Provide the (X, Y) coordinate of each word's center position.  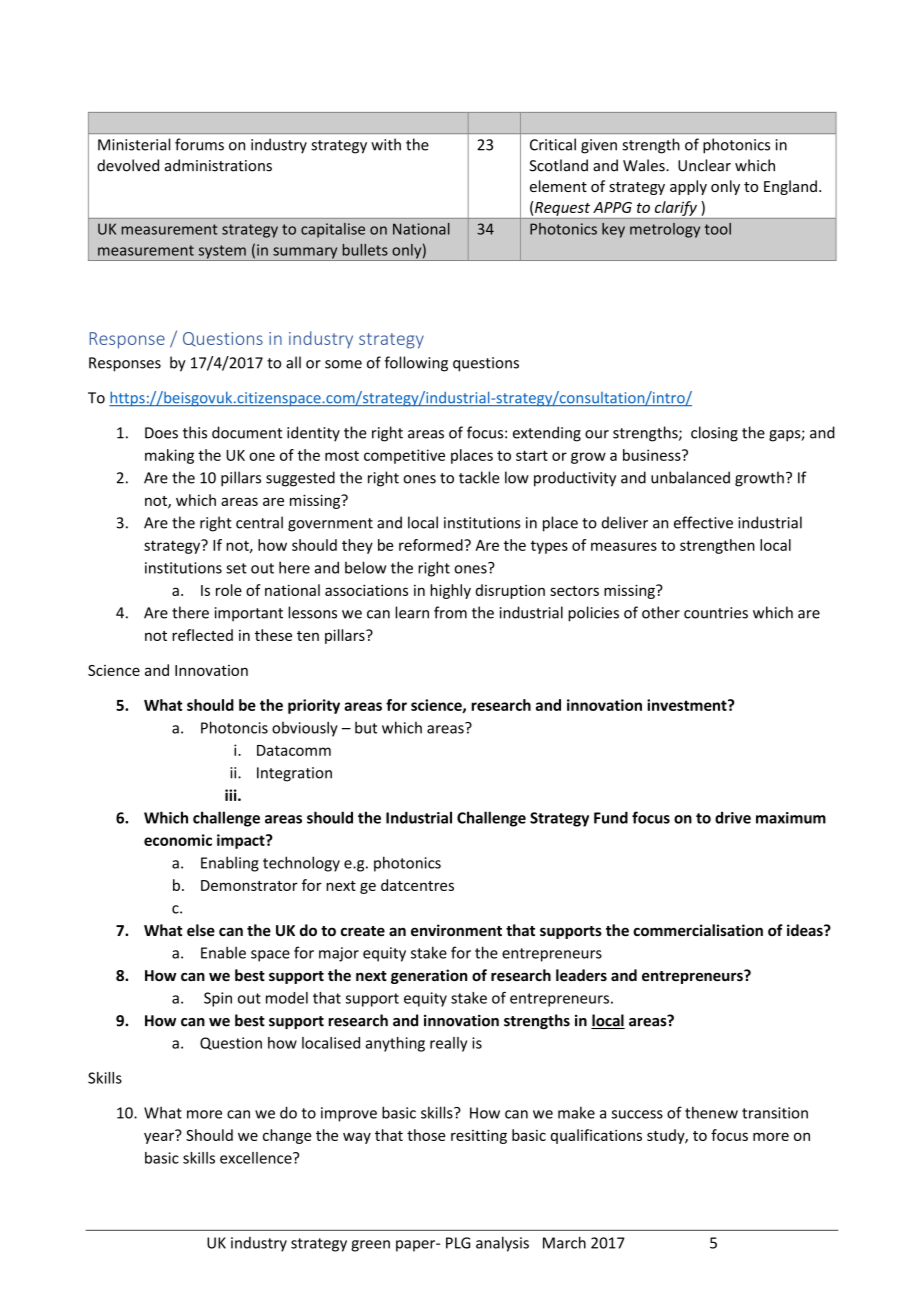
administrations (218, 165)
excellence (257, 1158)
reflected (202, 635)
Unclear (704, 165)
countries (716, 613)
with (386, 144)
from (450, 612)
